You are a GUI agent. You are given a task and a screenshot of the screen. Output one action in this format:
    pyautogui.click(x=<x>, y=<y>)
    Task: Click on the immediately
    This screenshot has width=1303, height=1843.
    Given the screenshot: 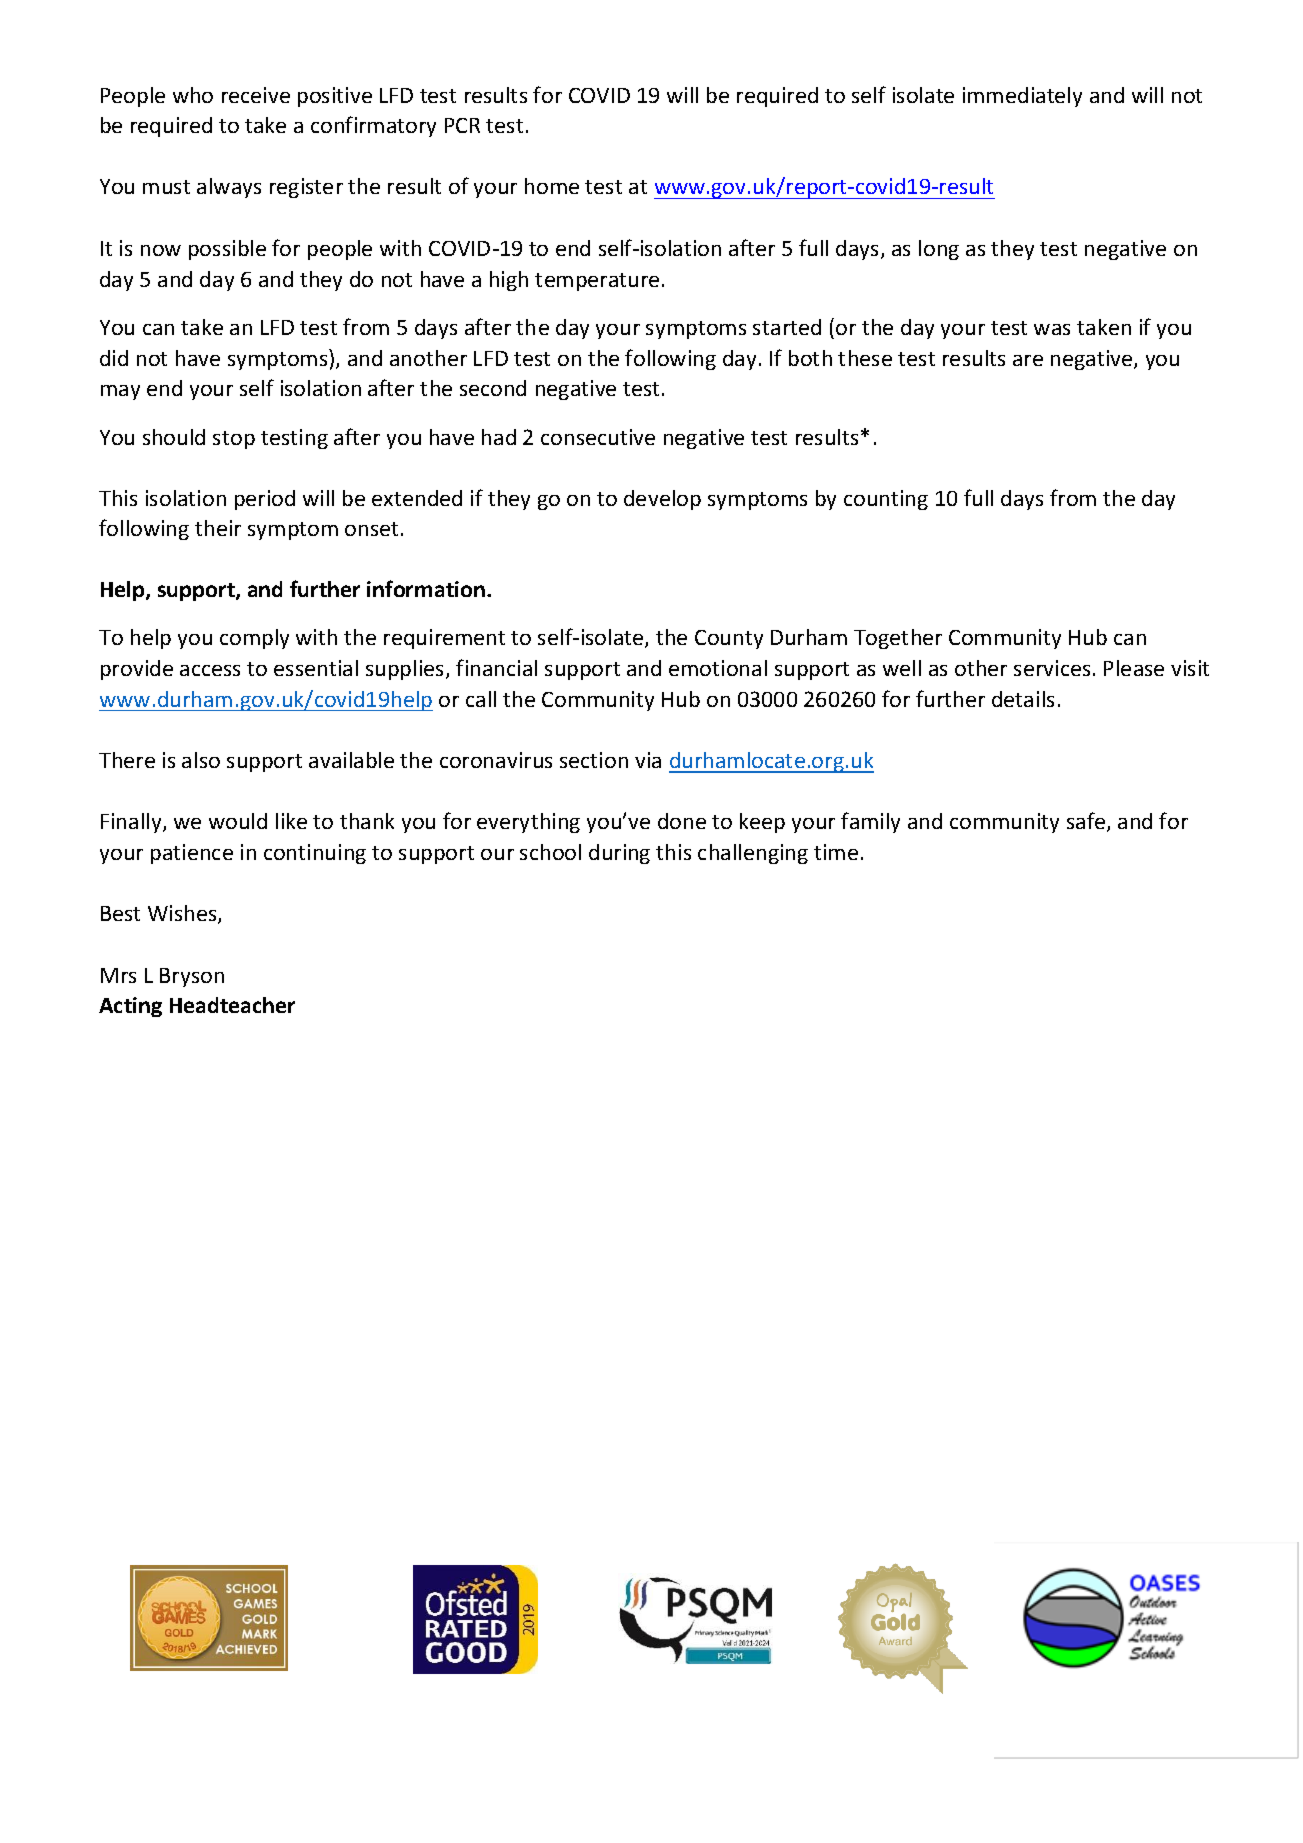 What is the action you would take?
    pyautogui.click(x=1022, y=97)
